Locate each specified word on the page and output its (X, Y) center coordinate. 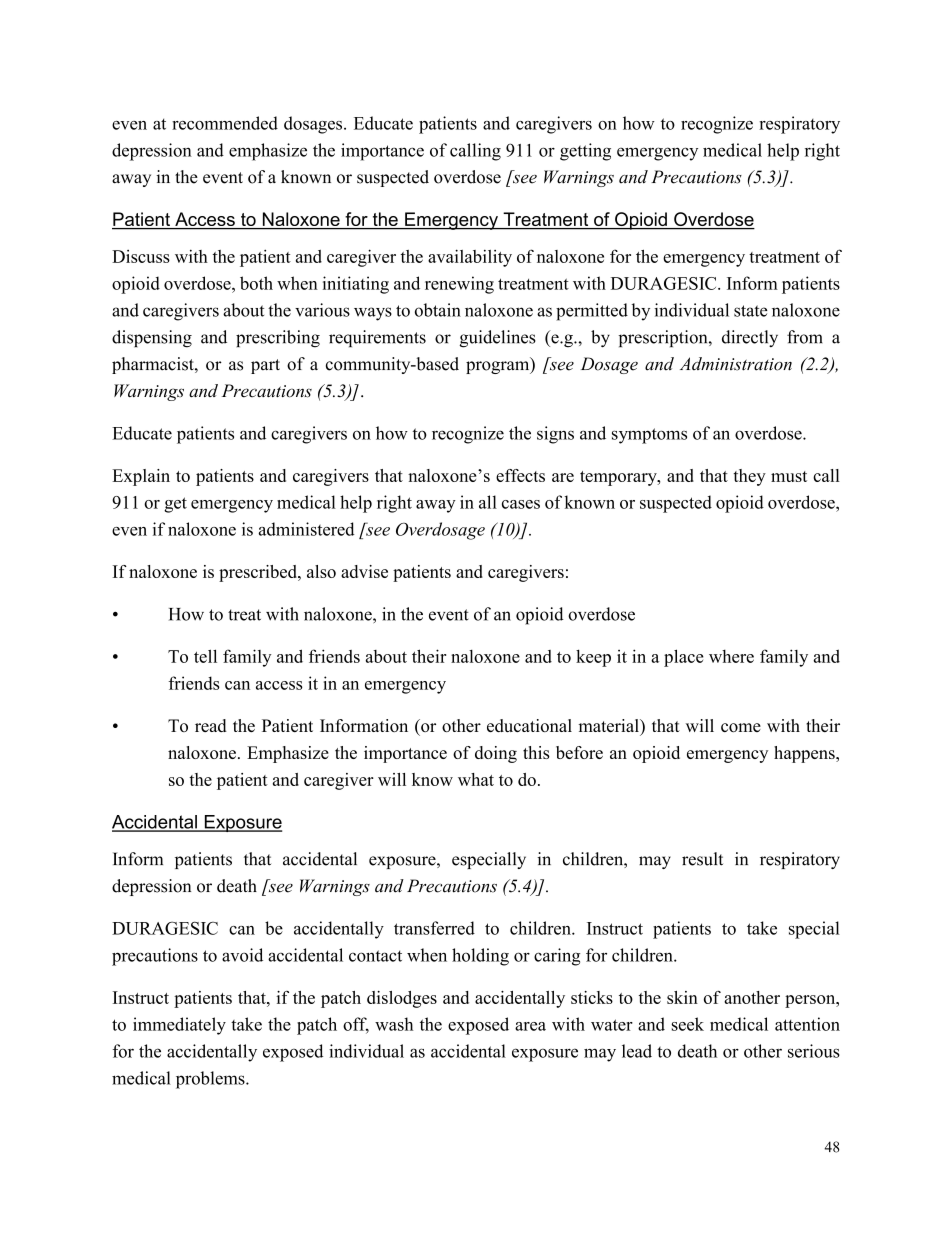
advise (364, 571)
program (499, 366)
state (751, 311)
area (530, 1026)
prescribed (259, 573)
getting (585, 152)
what (476, 779)
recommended (225, 123)
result (702, 859)
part (265, 366)
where (731, 656)
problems (211, 1080)
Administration (736, 364)
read (211, 725)
